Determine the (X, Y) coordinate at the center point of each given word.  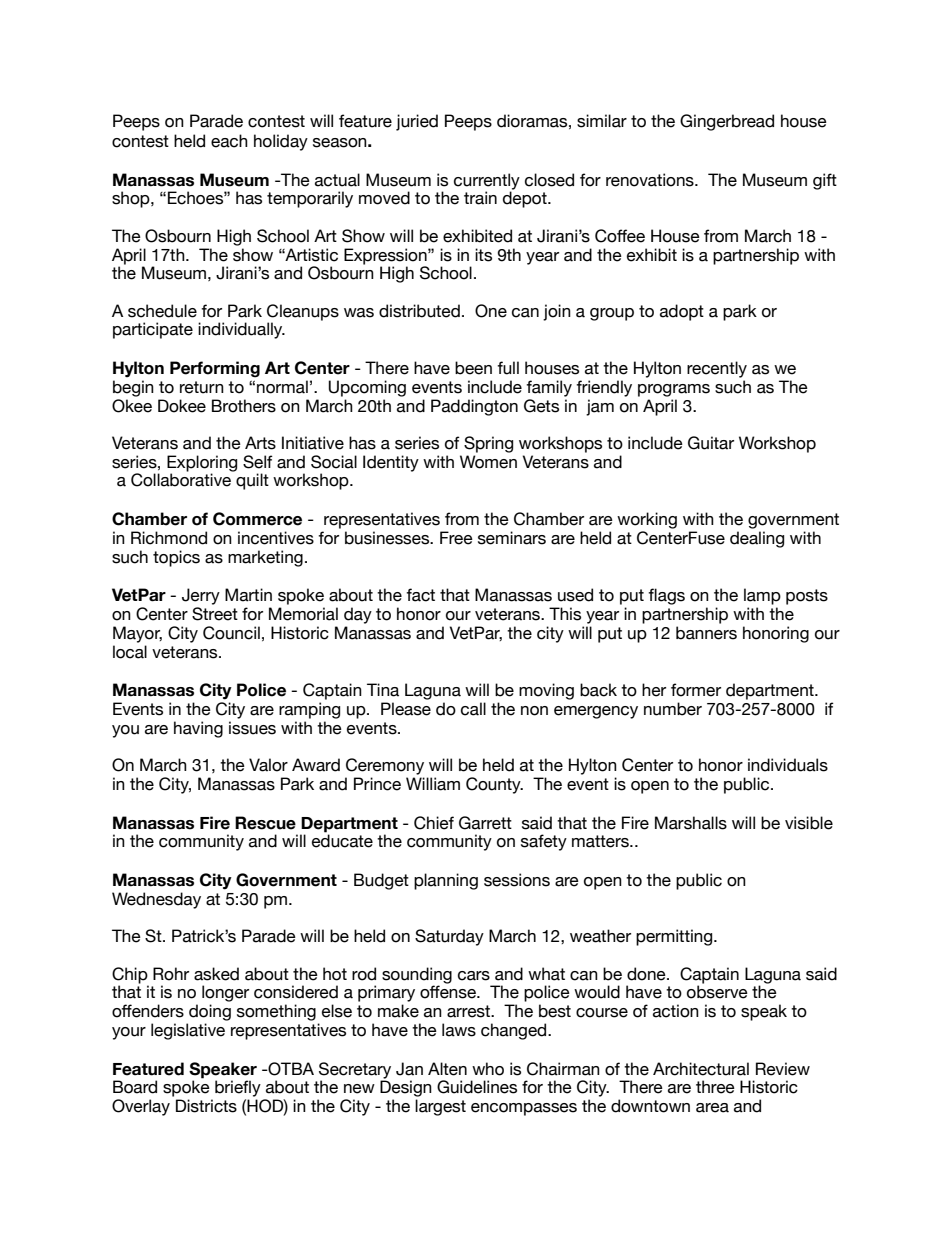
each (229, 141)
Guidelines (477, 1087)
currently (487, 182)
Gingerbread (727, 122)
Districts (206, 1106)
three (715, 1087)
